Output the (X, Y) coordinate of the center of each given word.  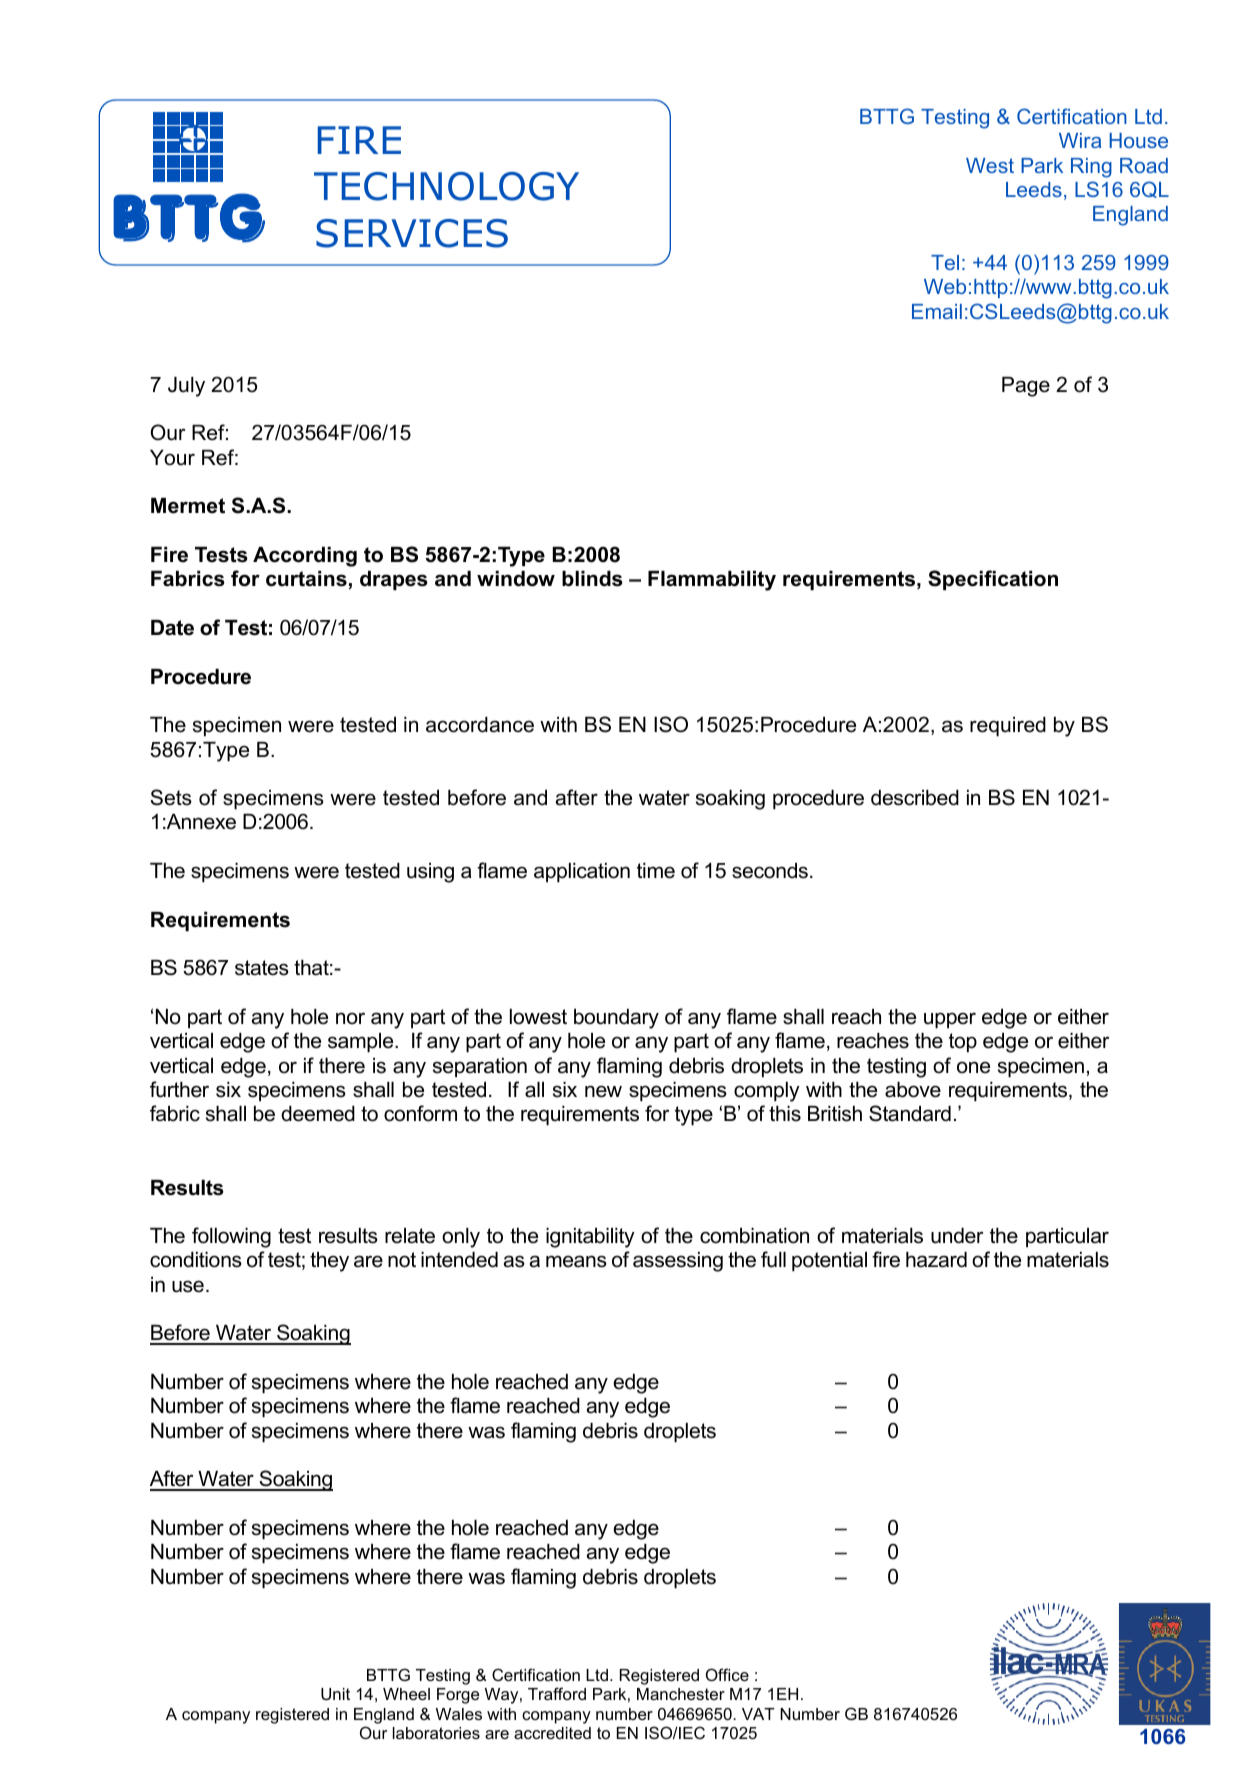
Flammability (712, 581)
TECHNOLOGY (446, 186)
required (1008, 727)
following (231, 1237)
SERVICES (412, 233)
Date (172, 628)
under (957, 1236)
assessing (678, 1262)
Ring (1091, 168)
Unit (335, 1694)
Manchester (681, 1694)
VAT (758, 1714)
